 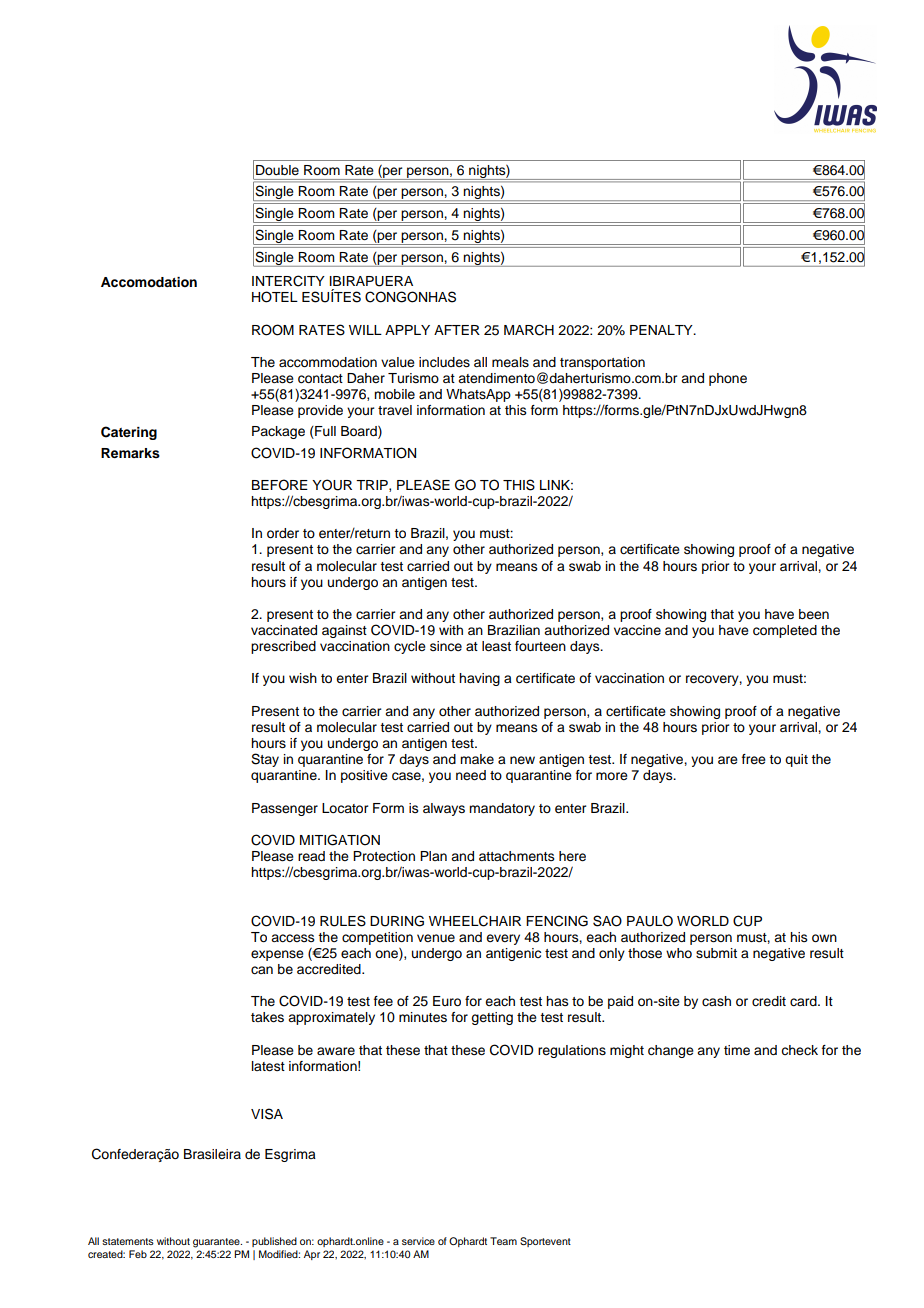 What do you see at coordinates (716, 953) in the screenshot?
I see `submit` at bounding box center [716, 953].
